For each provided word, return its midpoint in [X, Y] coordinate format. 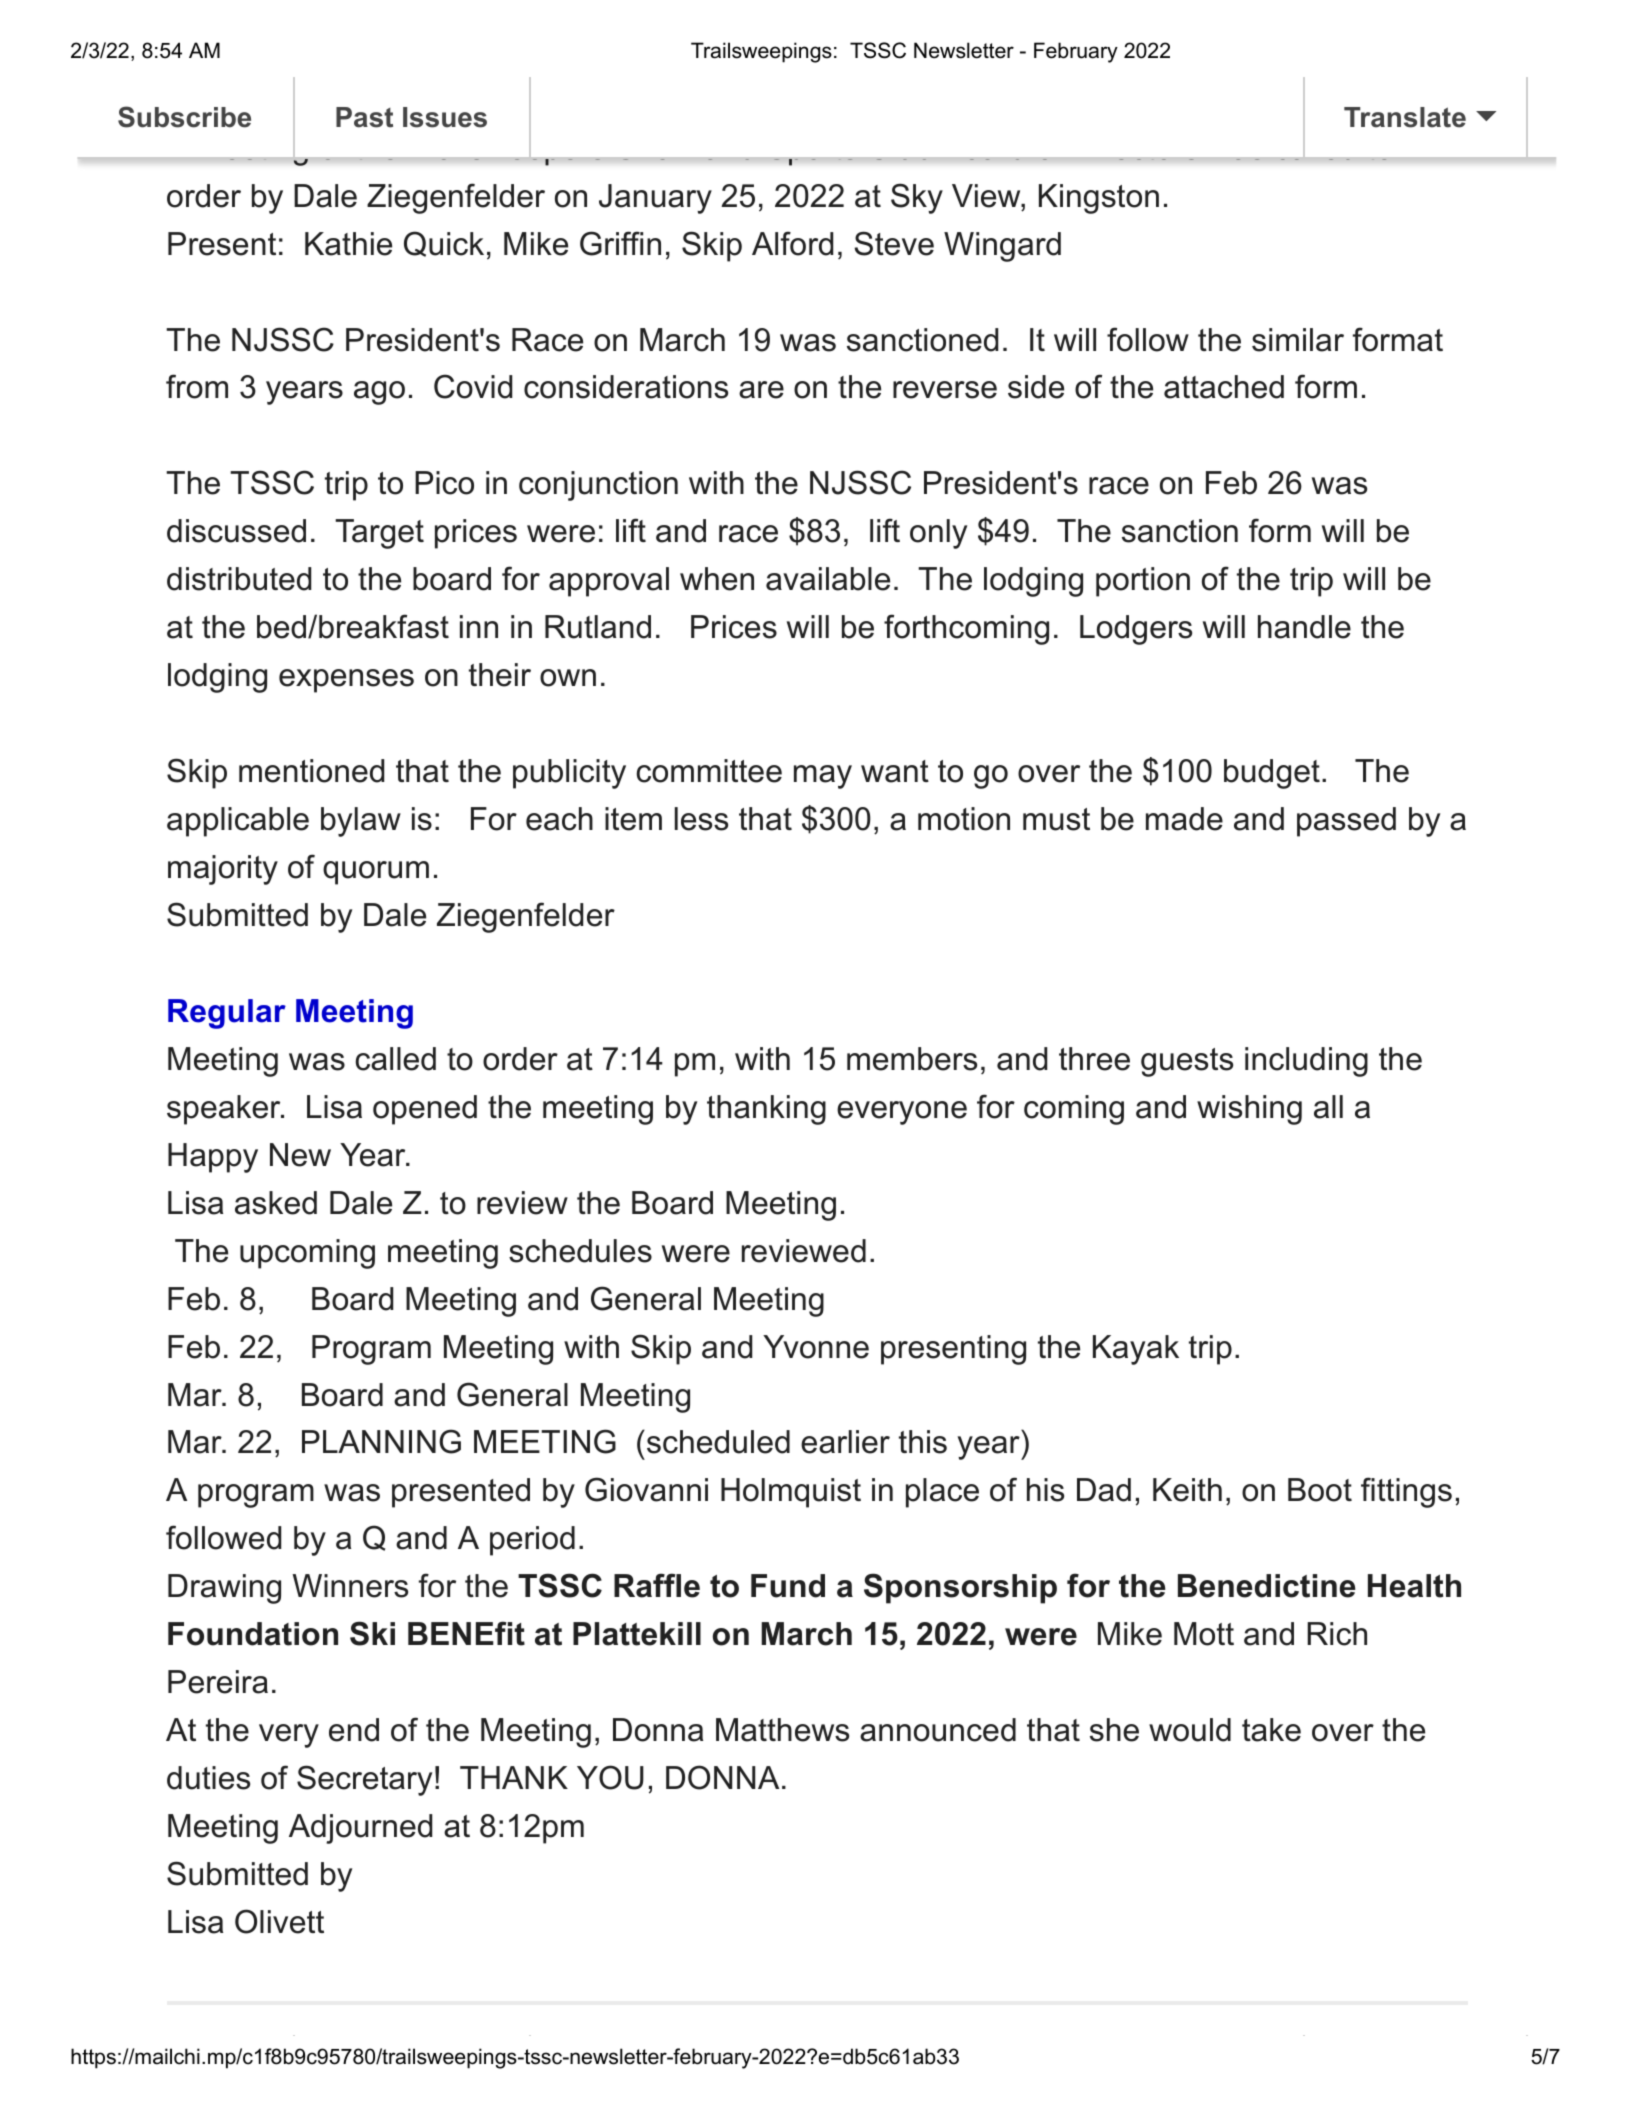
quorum [376, 873]
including [1306, 1062]
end [354, 1730]
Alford [793, 243]
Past [364, 117]
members [912, 1059]
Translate [1405, 117]
